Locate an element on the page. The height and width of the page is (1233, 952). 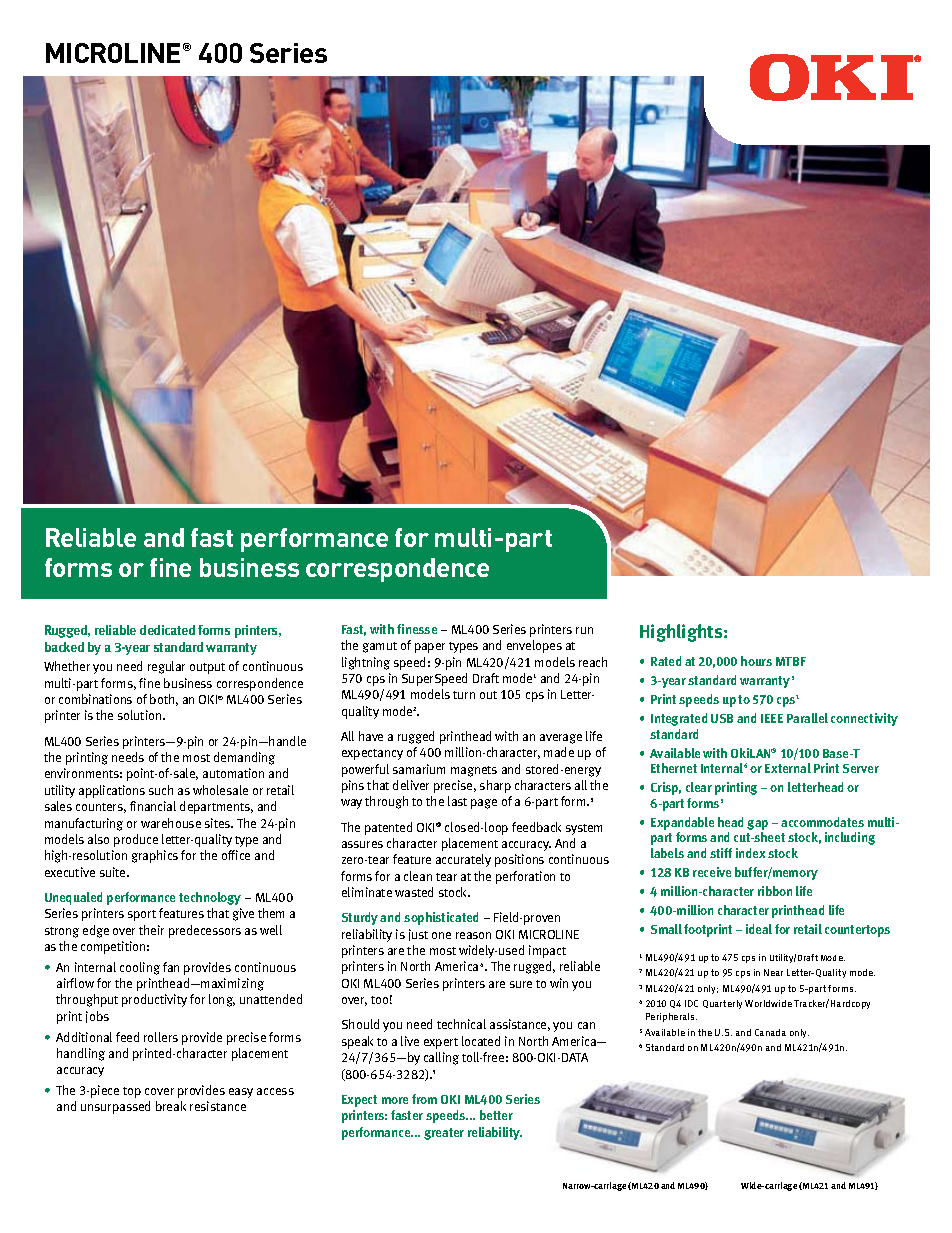
samarium is located at coordinates (419, 769).
